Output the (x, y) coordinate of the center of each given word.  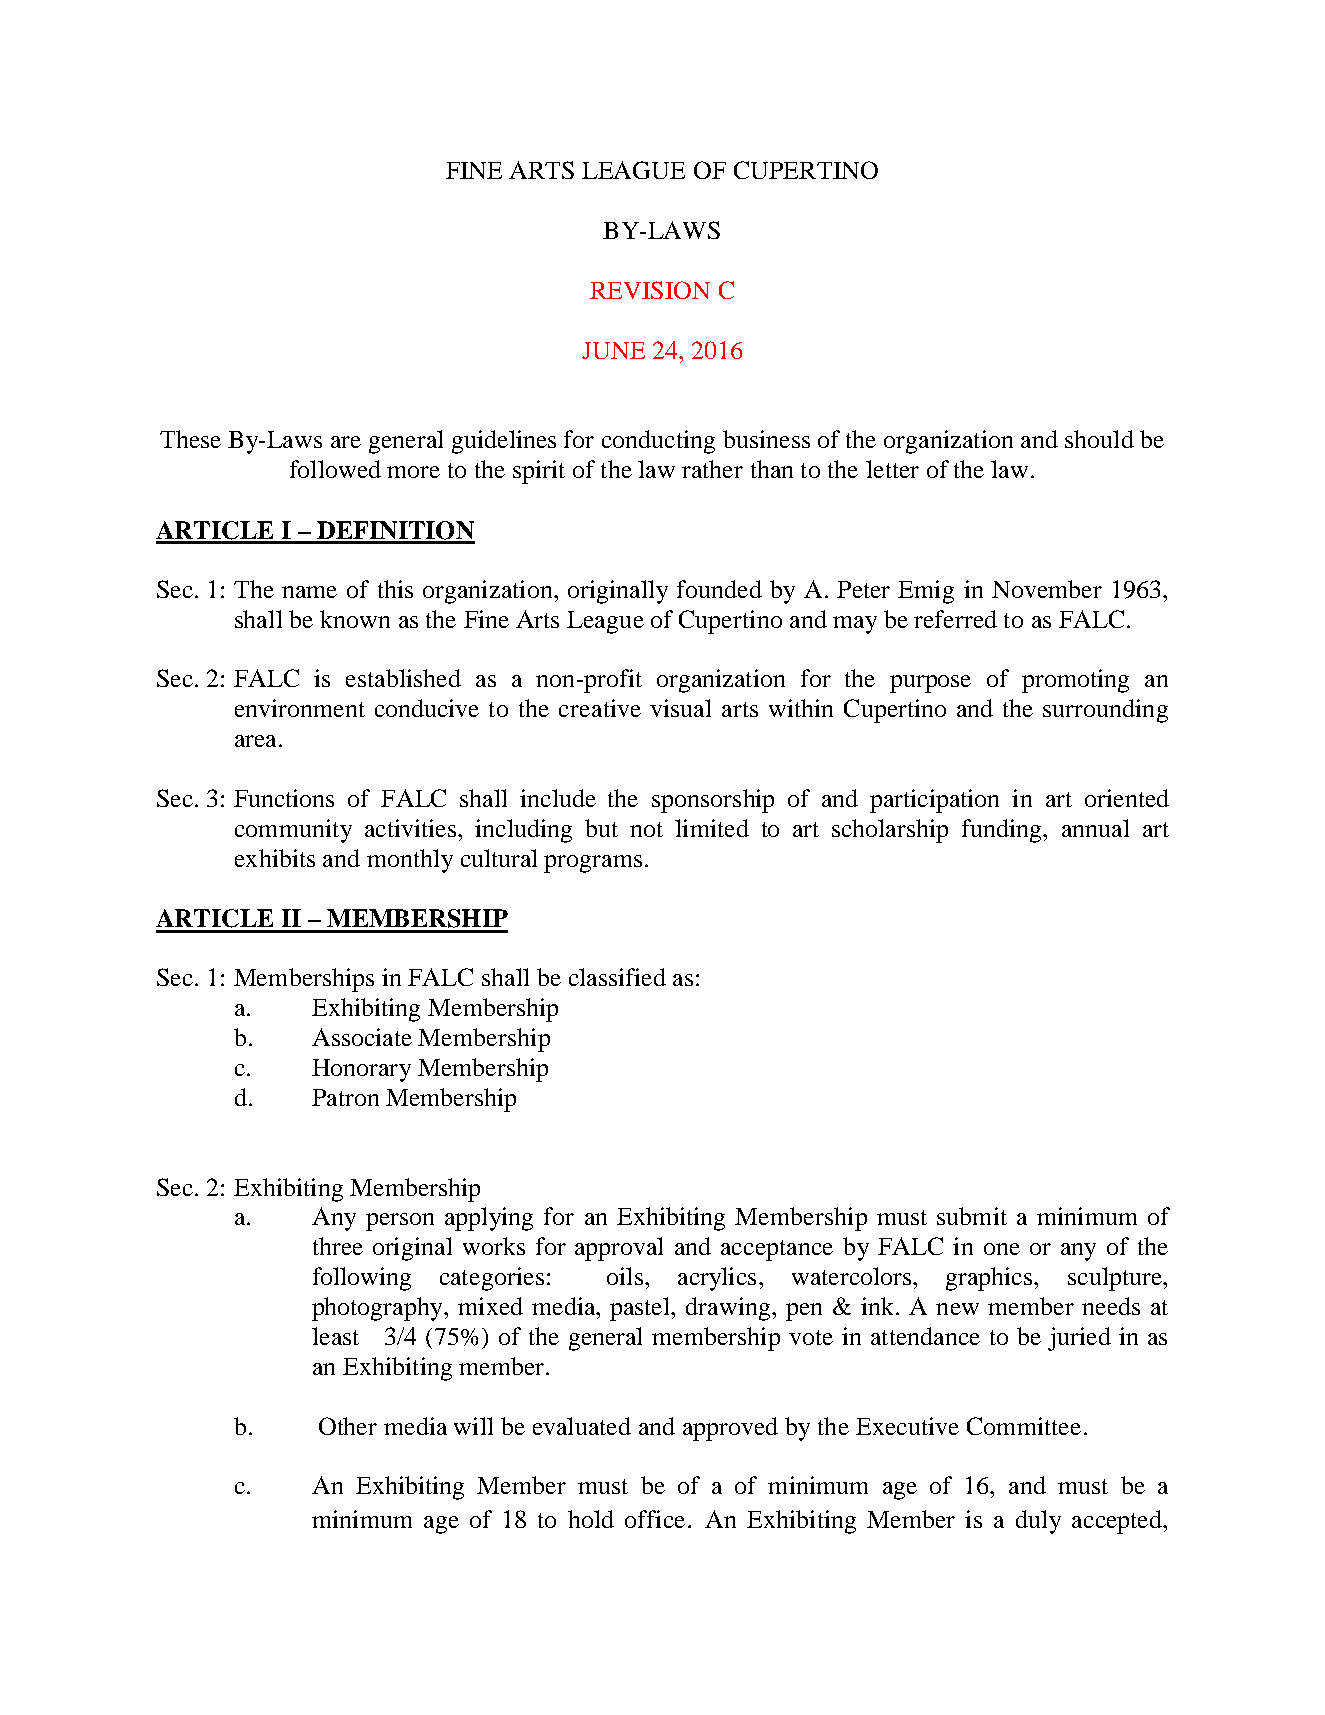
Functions (284, 798)
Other (348, 1426)
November (1047, 589)
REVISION (650, 290)
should (1099, 439)
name (309, 592)
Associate (362, 1037)
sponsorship (713, 801)
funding (1003, 831)
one (1002, 1249)
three (338, 1246)
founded (719, 589)
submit (972, 1216)
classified (617, 977)
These (190, 439)
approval (619, 1249)
